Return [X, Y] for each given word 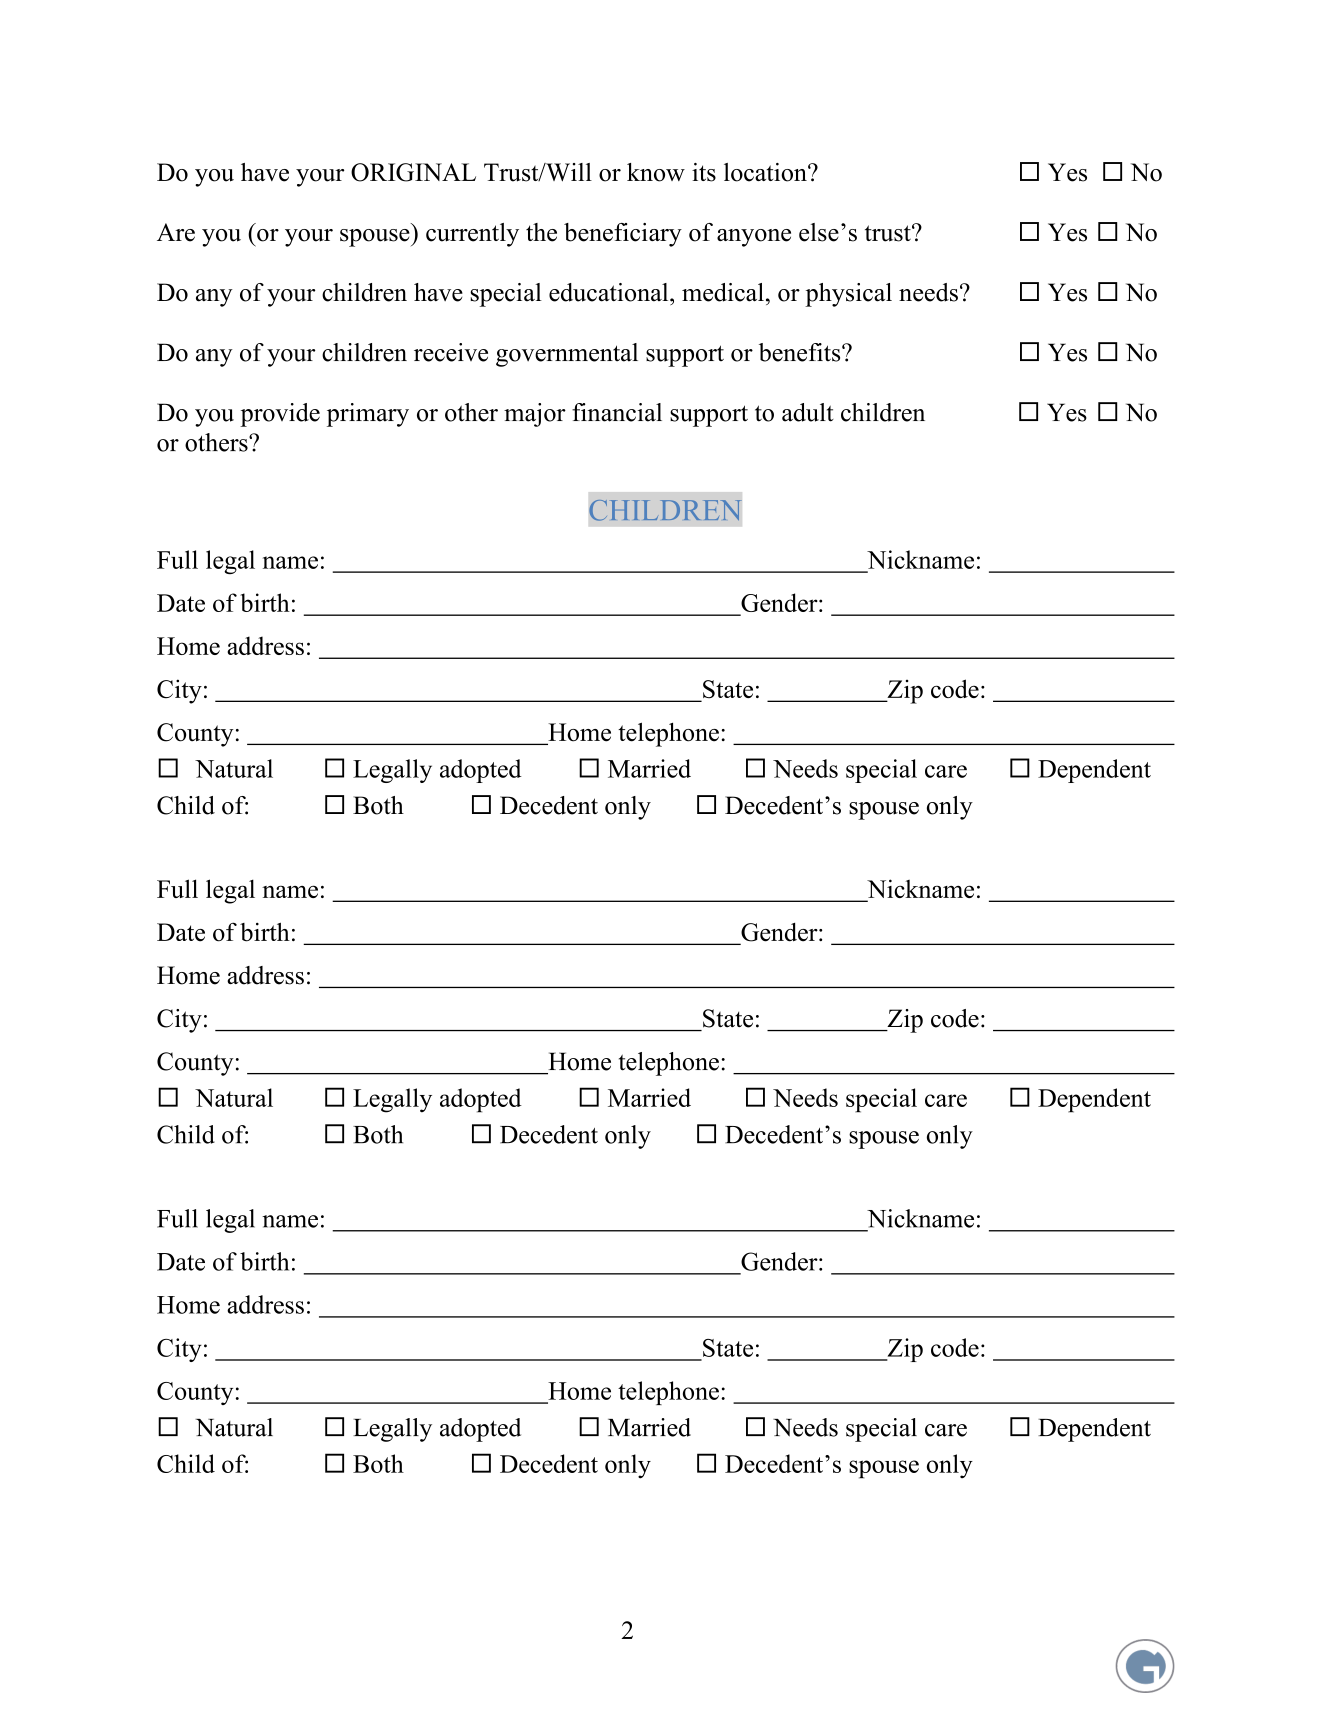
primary [368, 415]
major [535, 415]
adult [808, 412]
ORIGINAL [413, 172]
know [656, 172]
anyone [754, 238]
